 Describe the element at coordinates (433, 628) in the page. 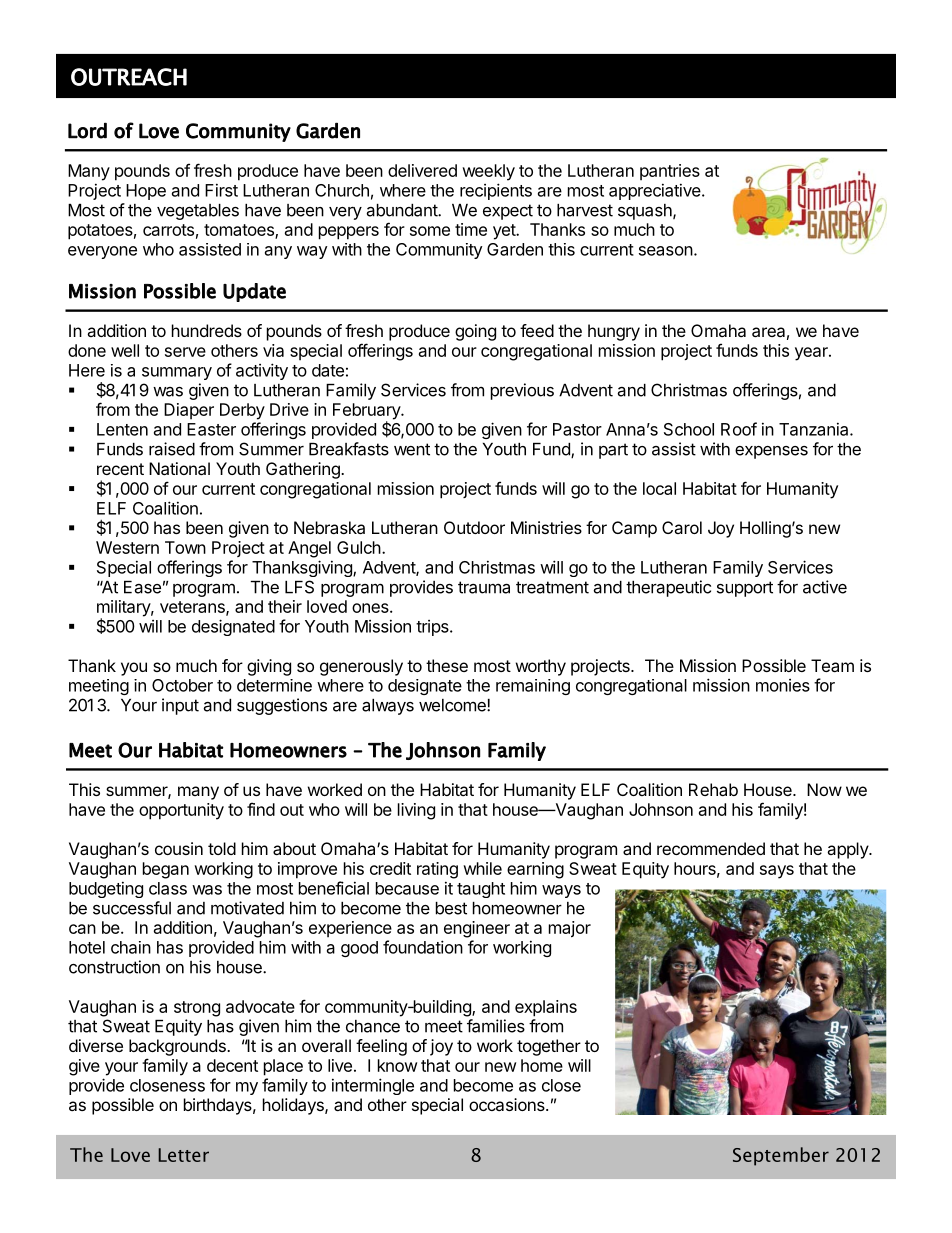

I see `trips` at that location.
